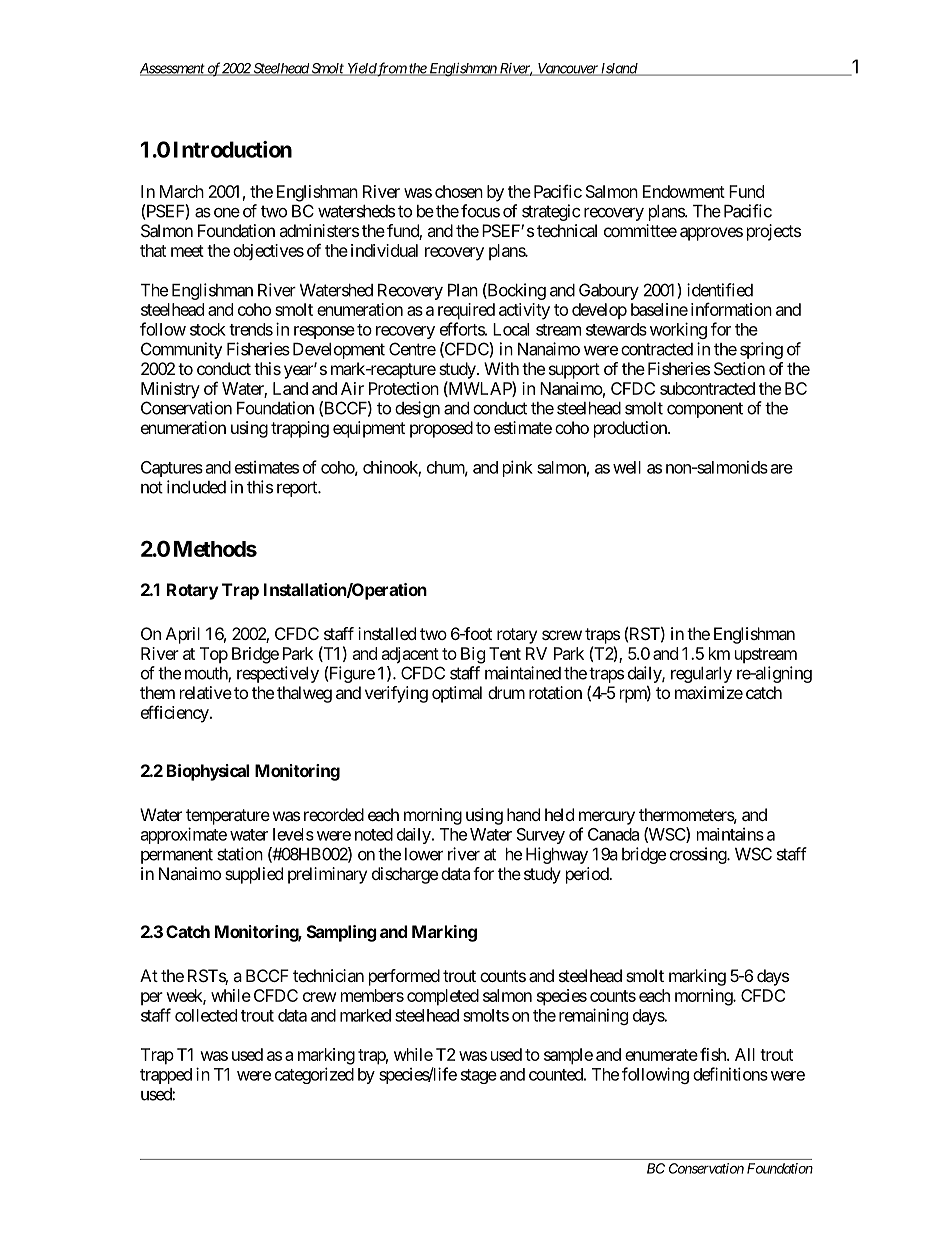 The width and height of the screenshot is (952, 1233). What do you see at coordinates (441, 429) in the screenshot?
I see `proposed` at bounding box center [441, 429].
